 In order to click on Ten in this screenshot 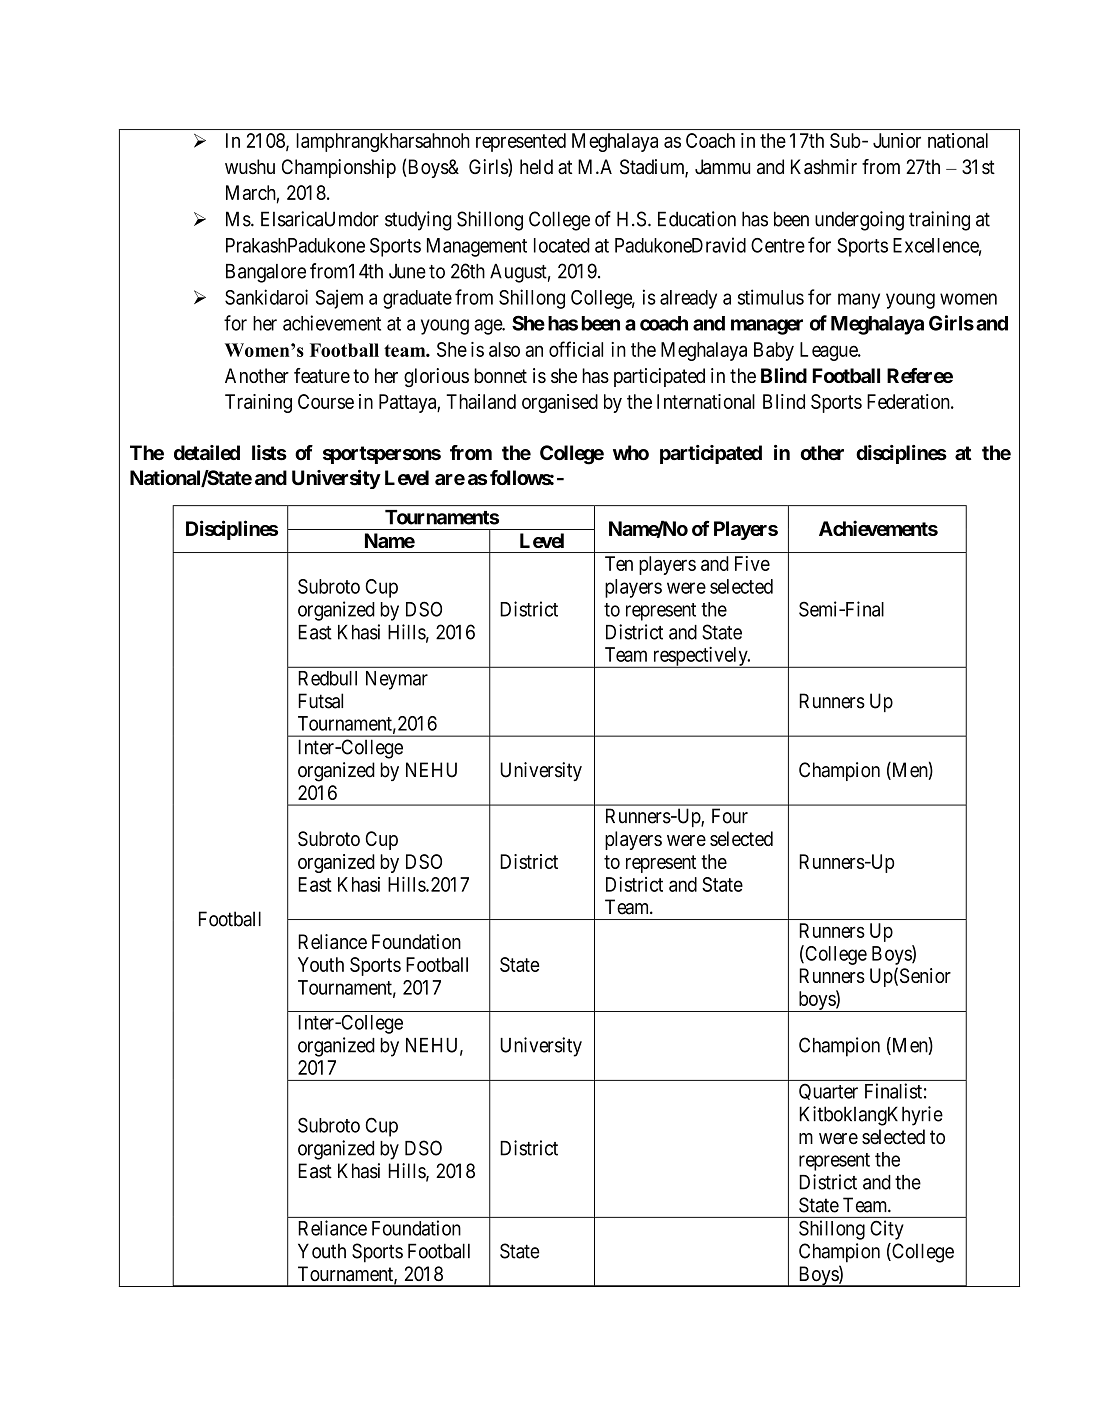, I will do `click(619, 563)`.
